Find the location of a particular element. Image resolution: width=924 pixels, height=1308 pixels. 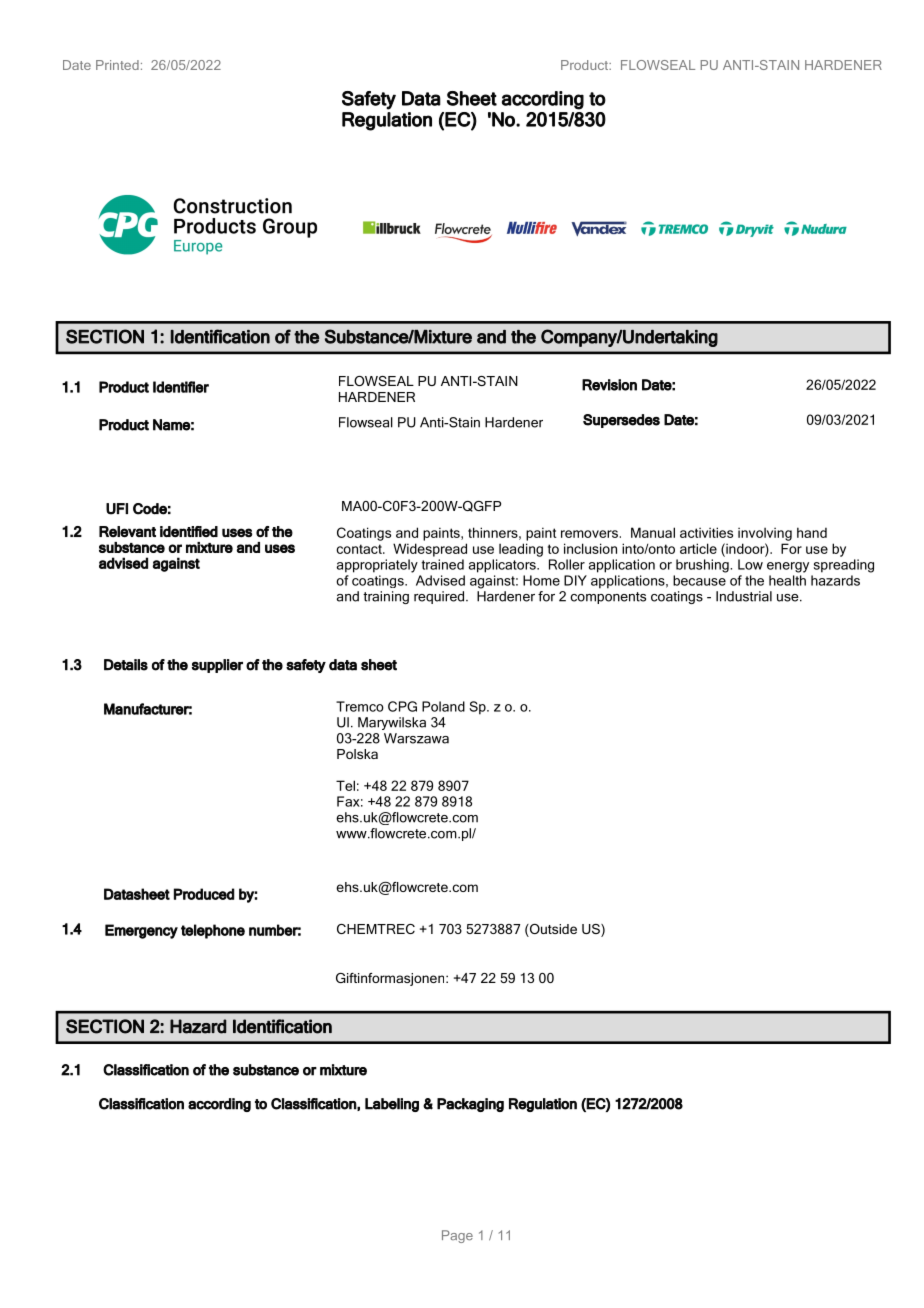

involving is located at coordinates (765, 534).
